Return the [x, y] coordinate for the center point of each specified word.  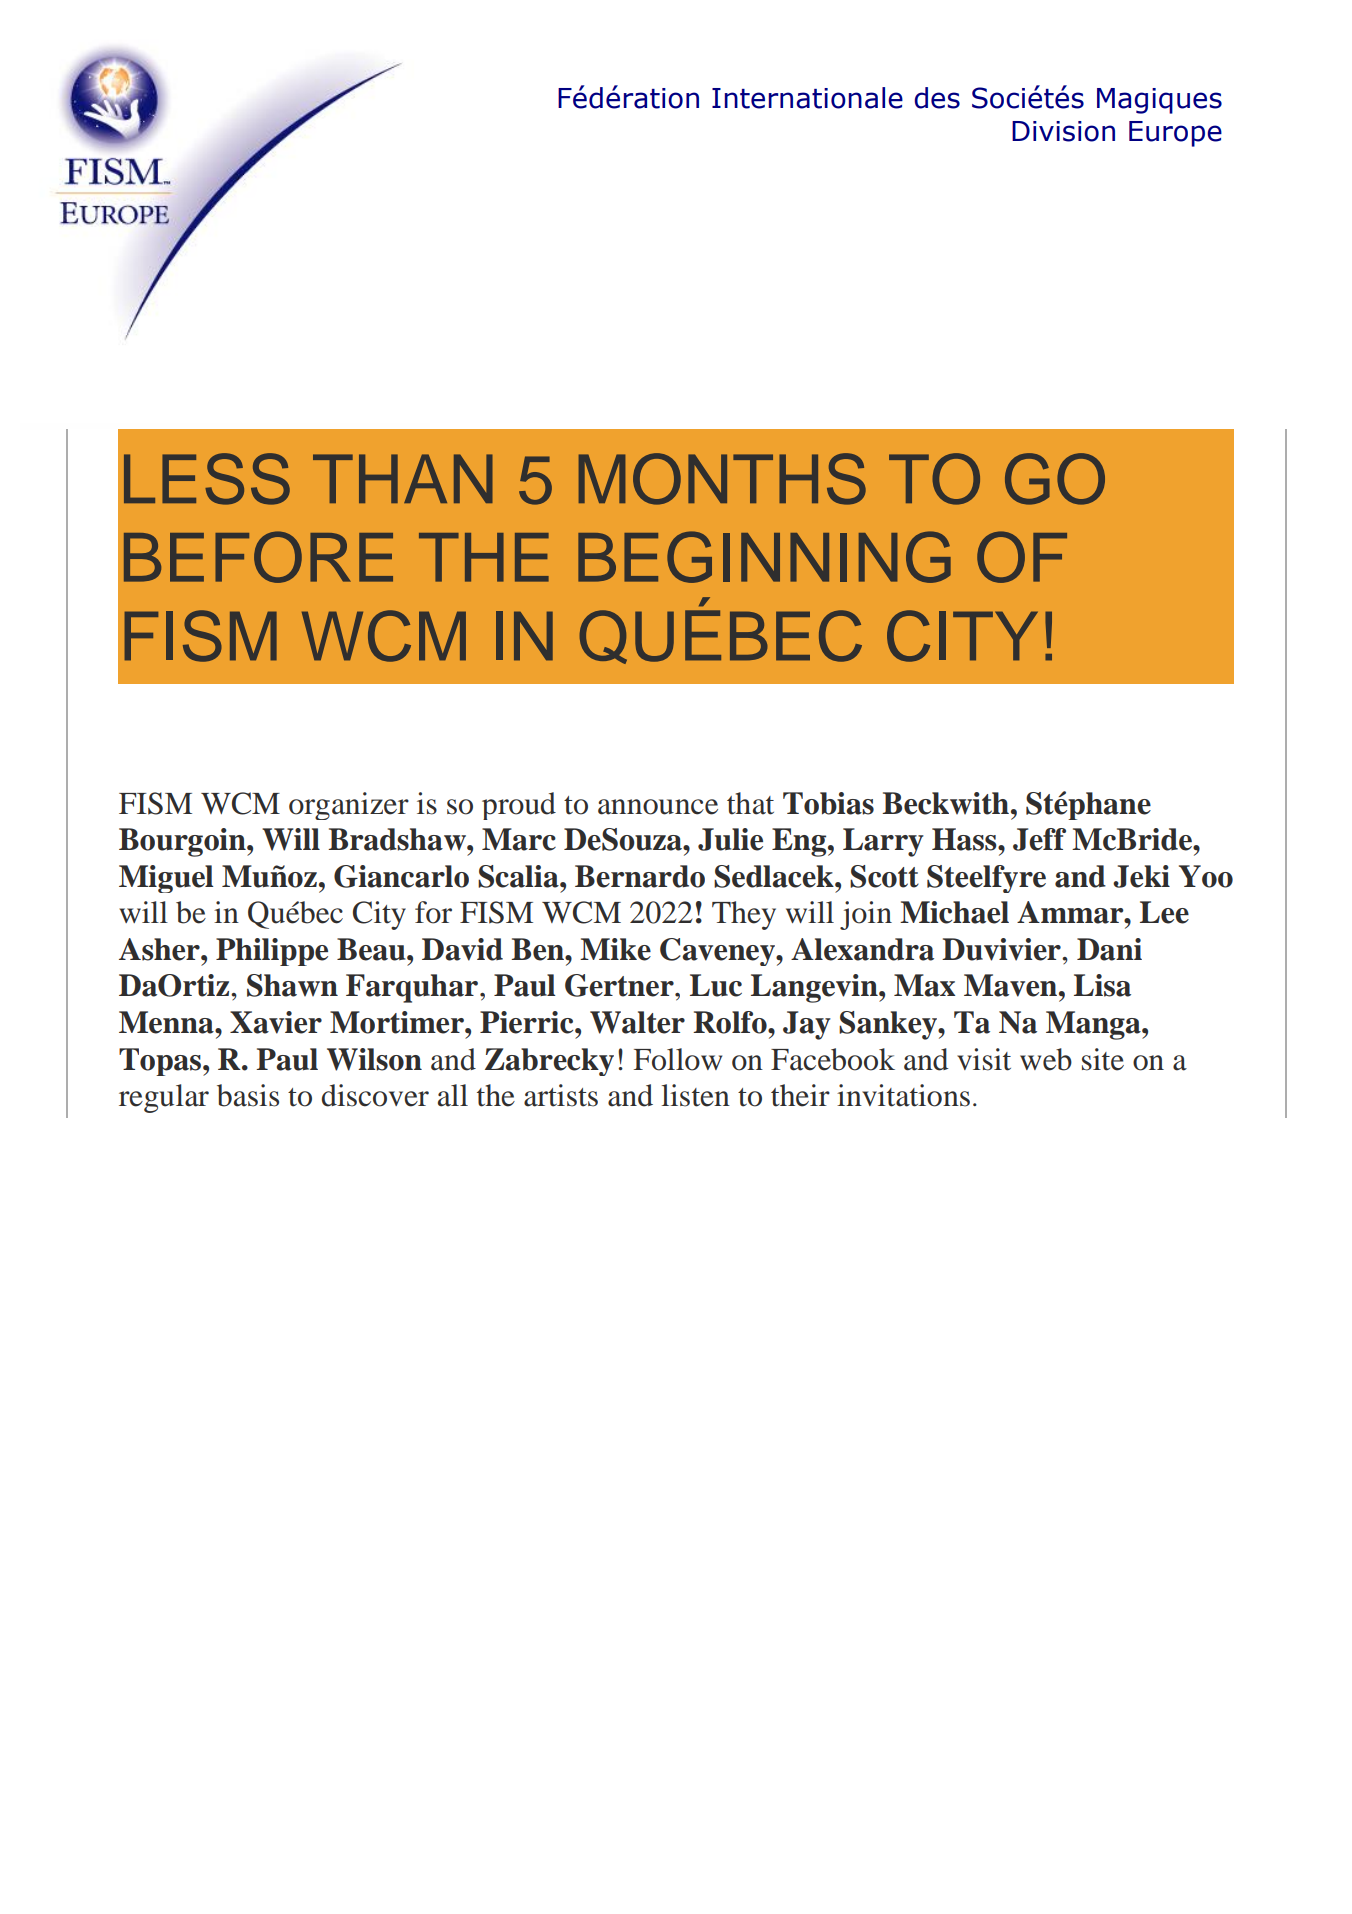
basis [248, 1095]
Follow [678, 1059]
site [1103, 1059]
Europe [1175, 134]
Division [1063, 131]
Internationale [807, 98]
